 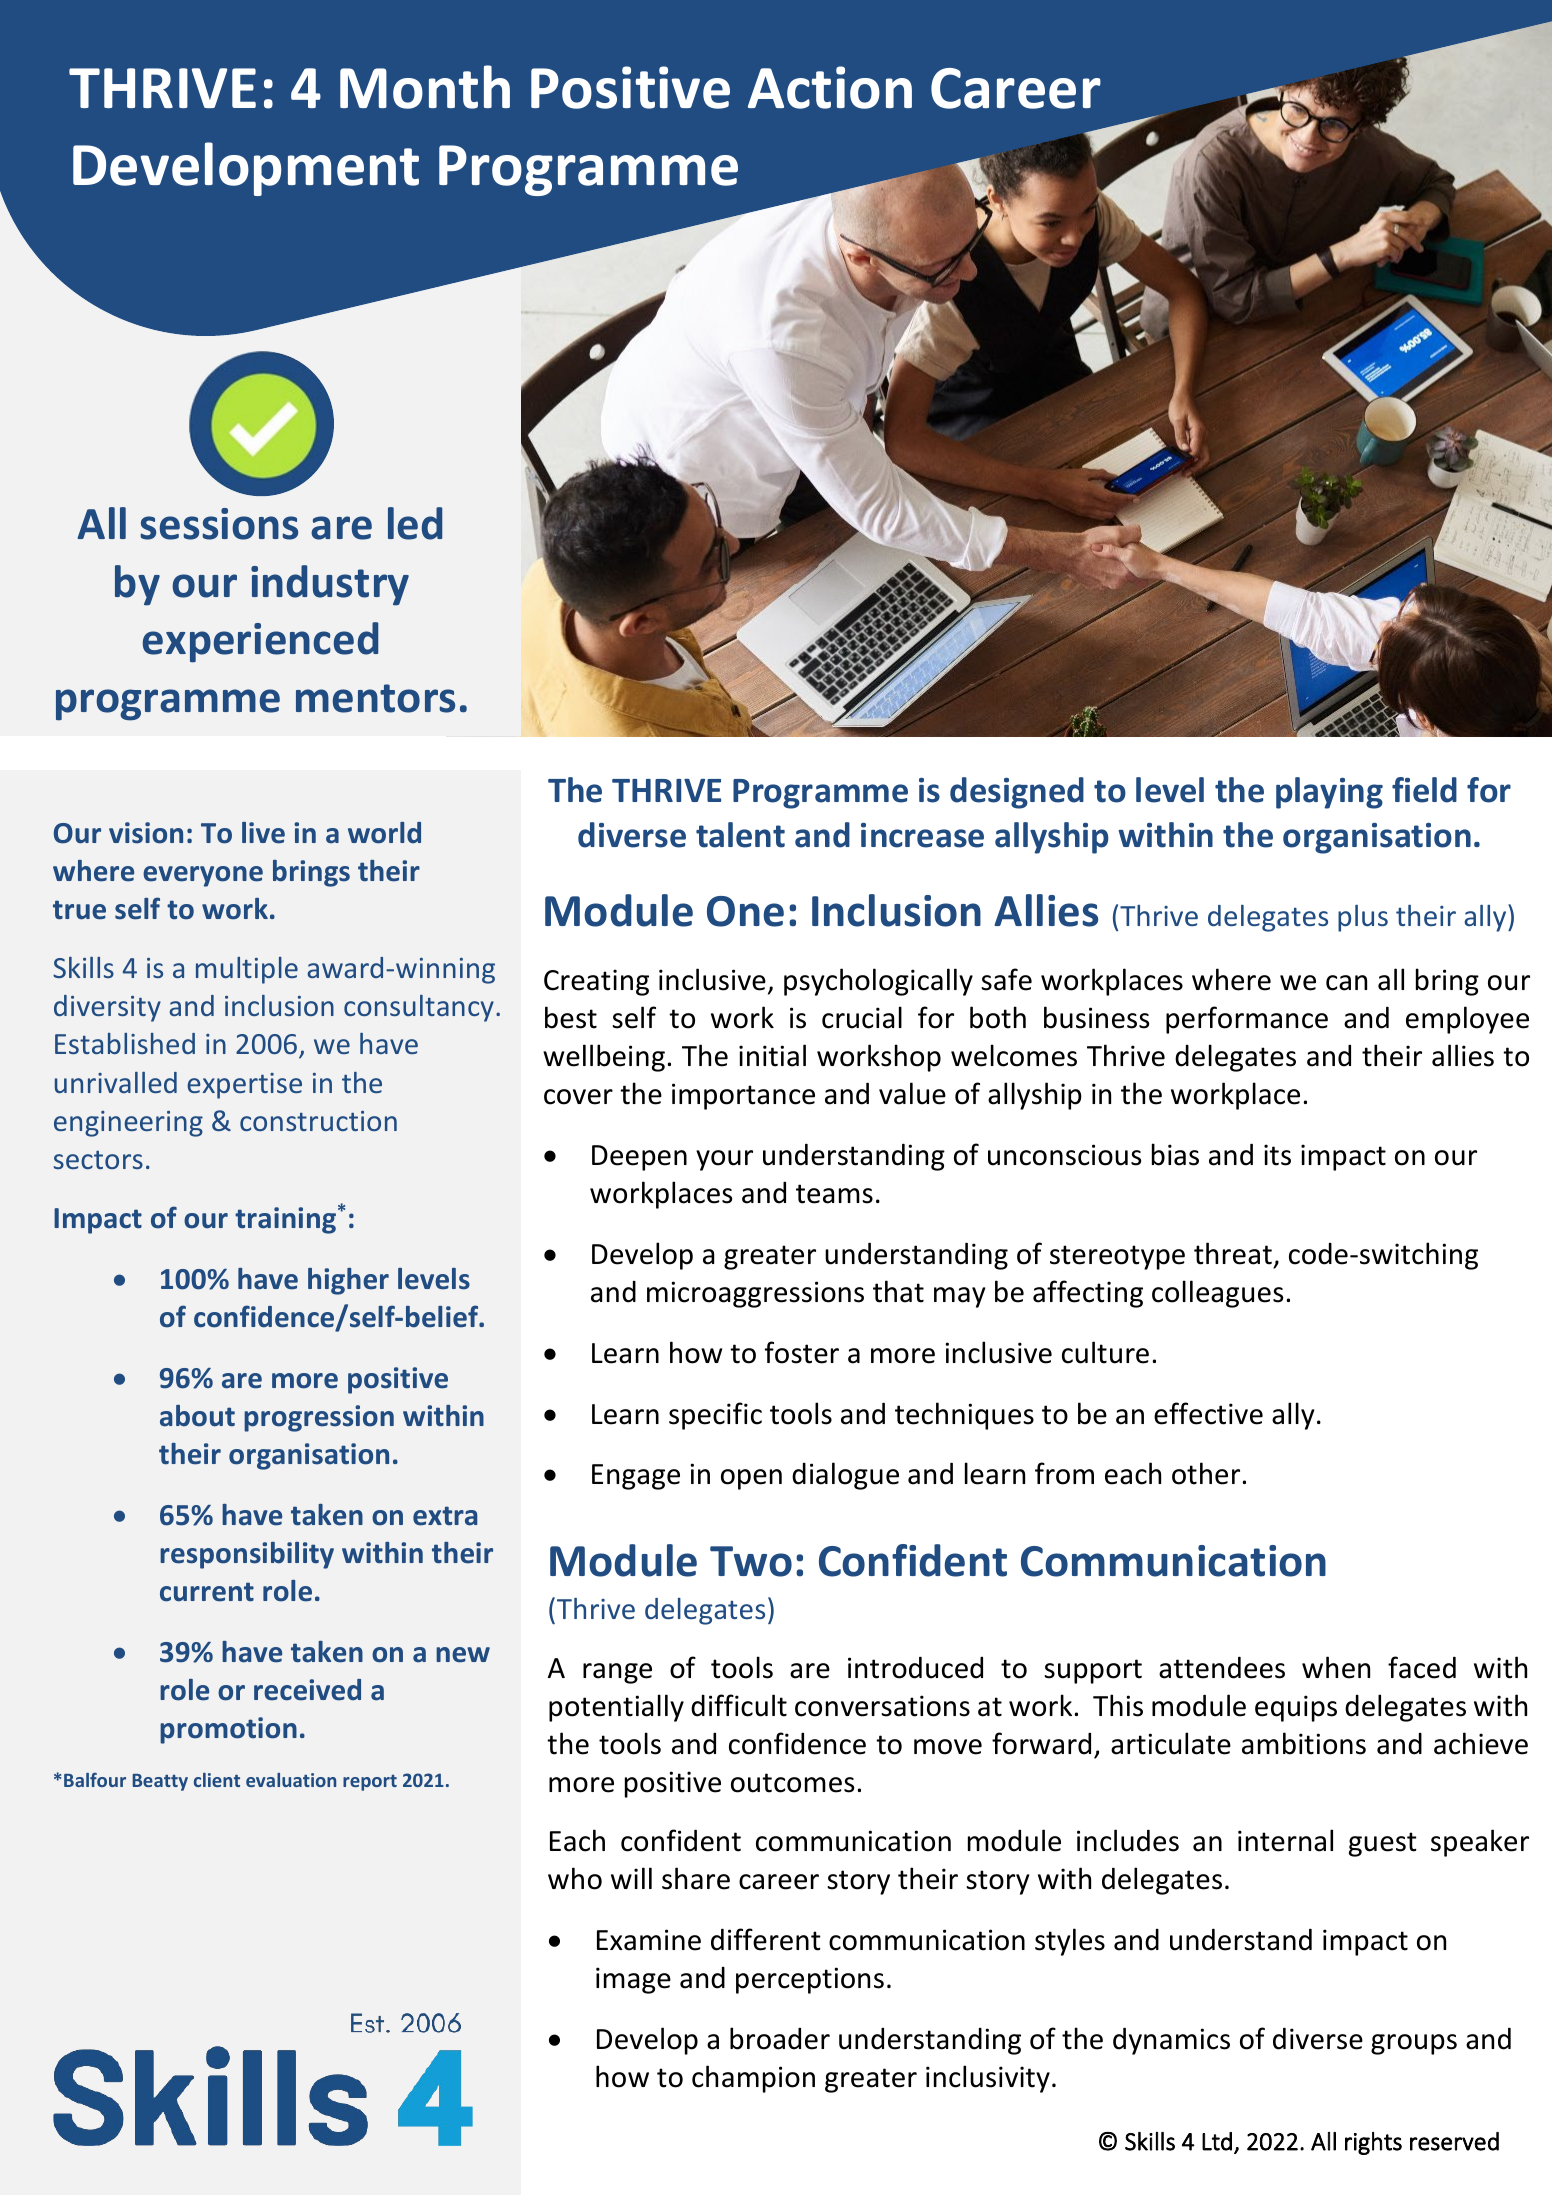 What do you see at coordinates (197, 1416) in the screenshot?
I see `about` at bounding box center [197, 1416].
